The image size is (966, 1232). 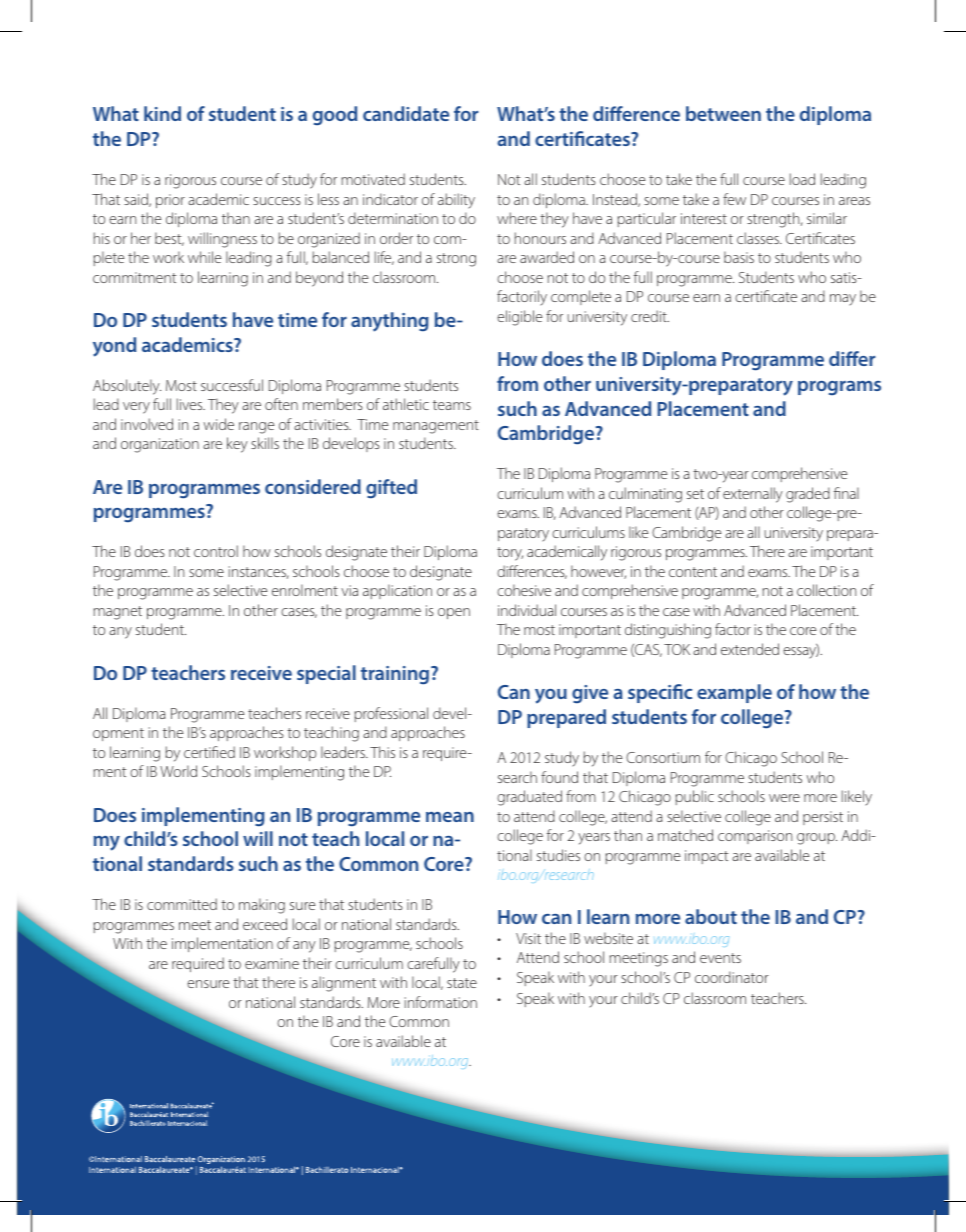 What do you see at coordinates (462, 983) in the image?
I see `state` at bounding box center [462, 983].
